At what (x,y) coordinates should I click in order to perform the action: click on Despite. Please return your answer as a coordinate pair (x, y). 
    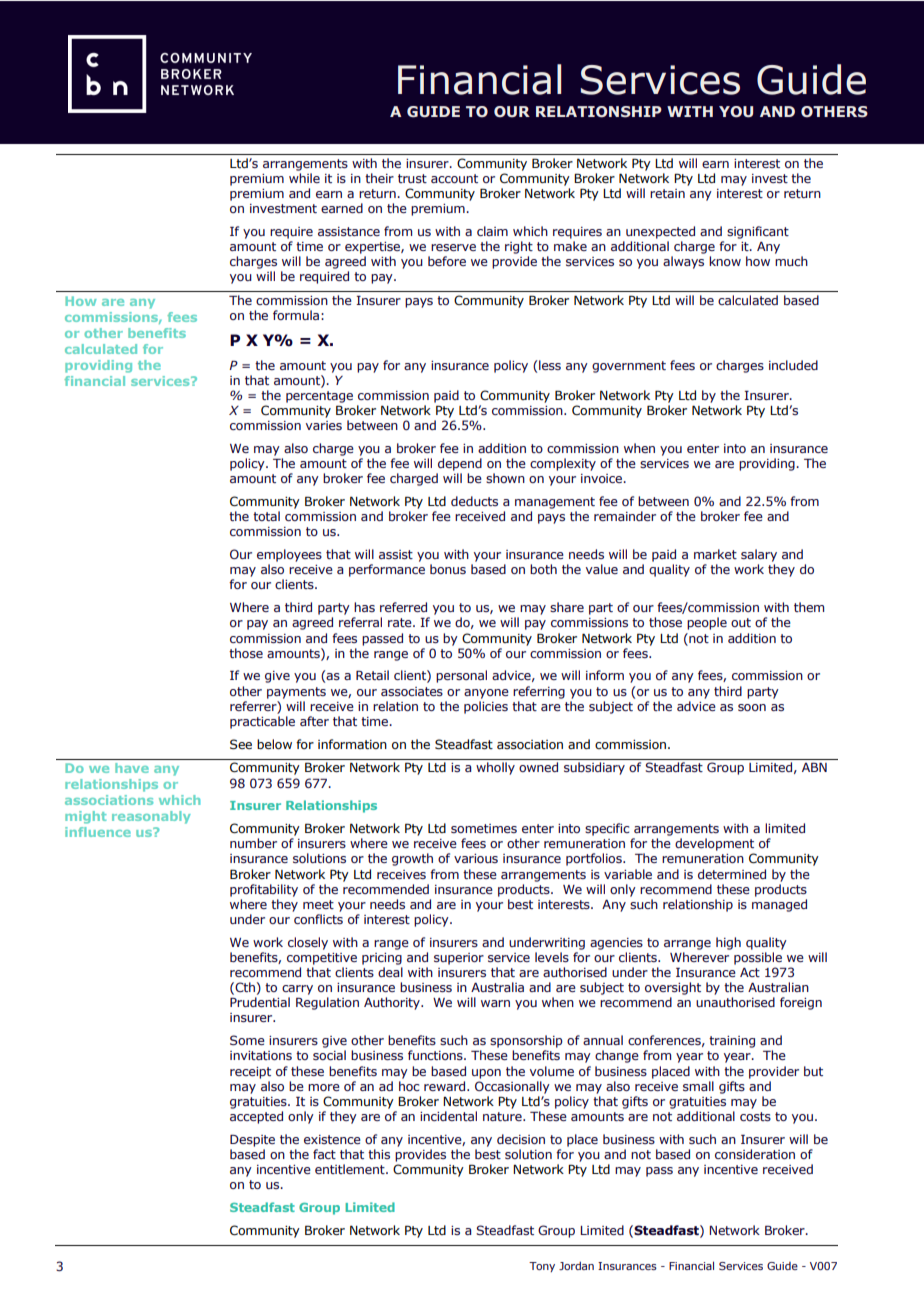
    Looking at the image, I should click on (252, 1140).
